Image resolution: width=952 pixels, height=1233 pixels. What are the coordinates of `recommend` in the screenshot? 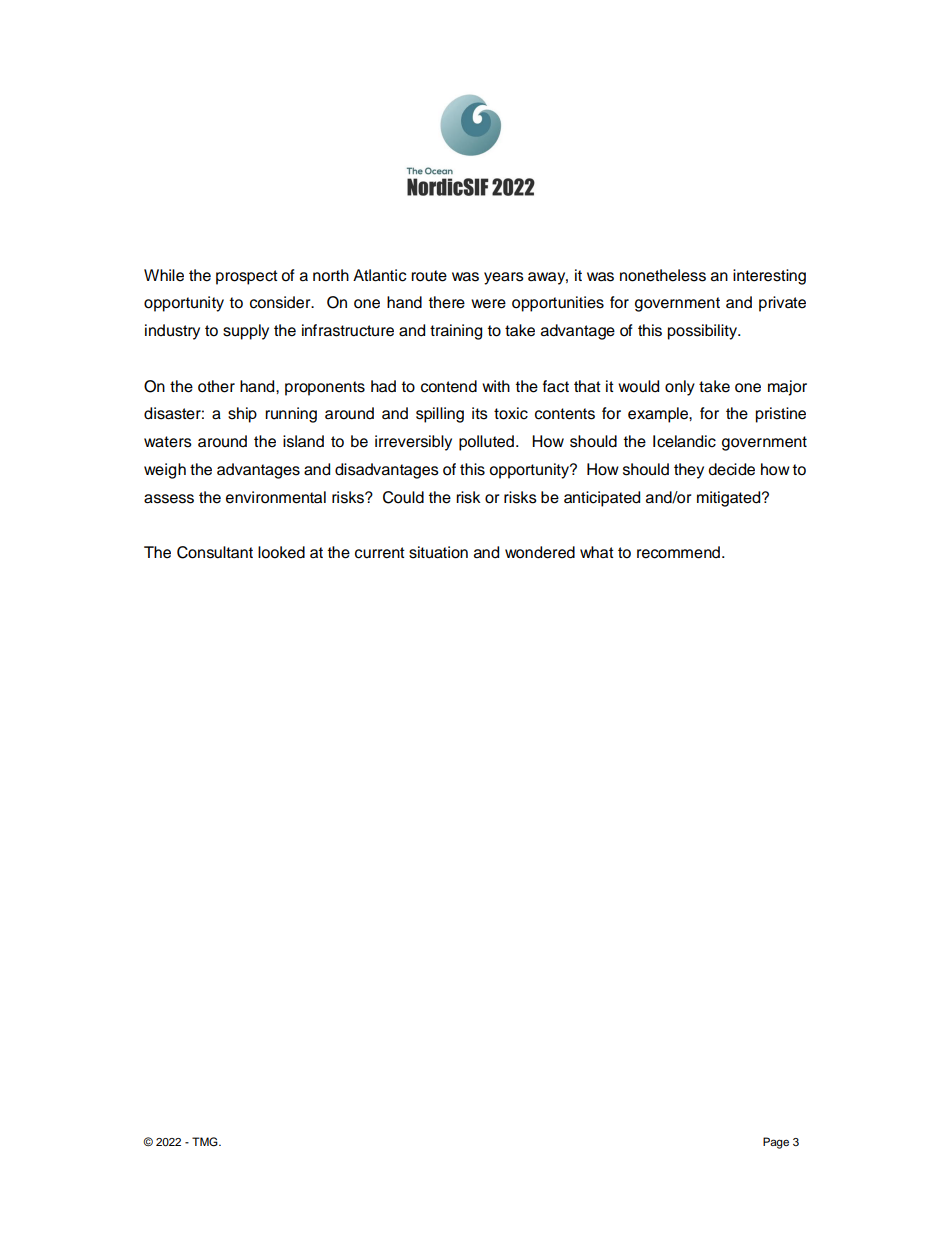 It's located at (678, 552).
